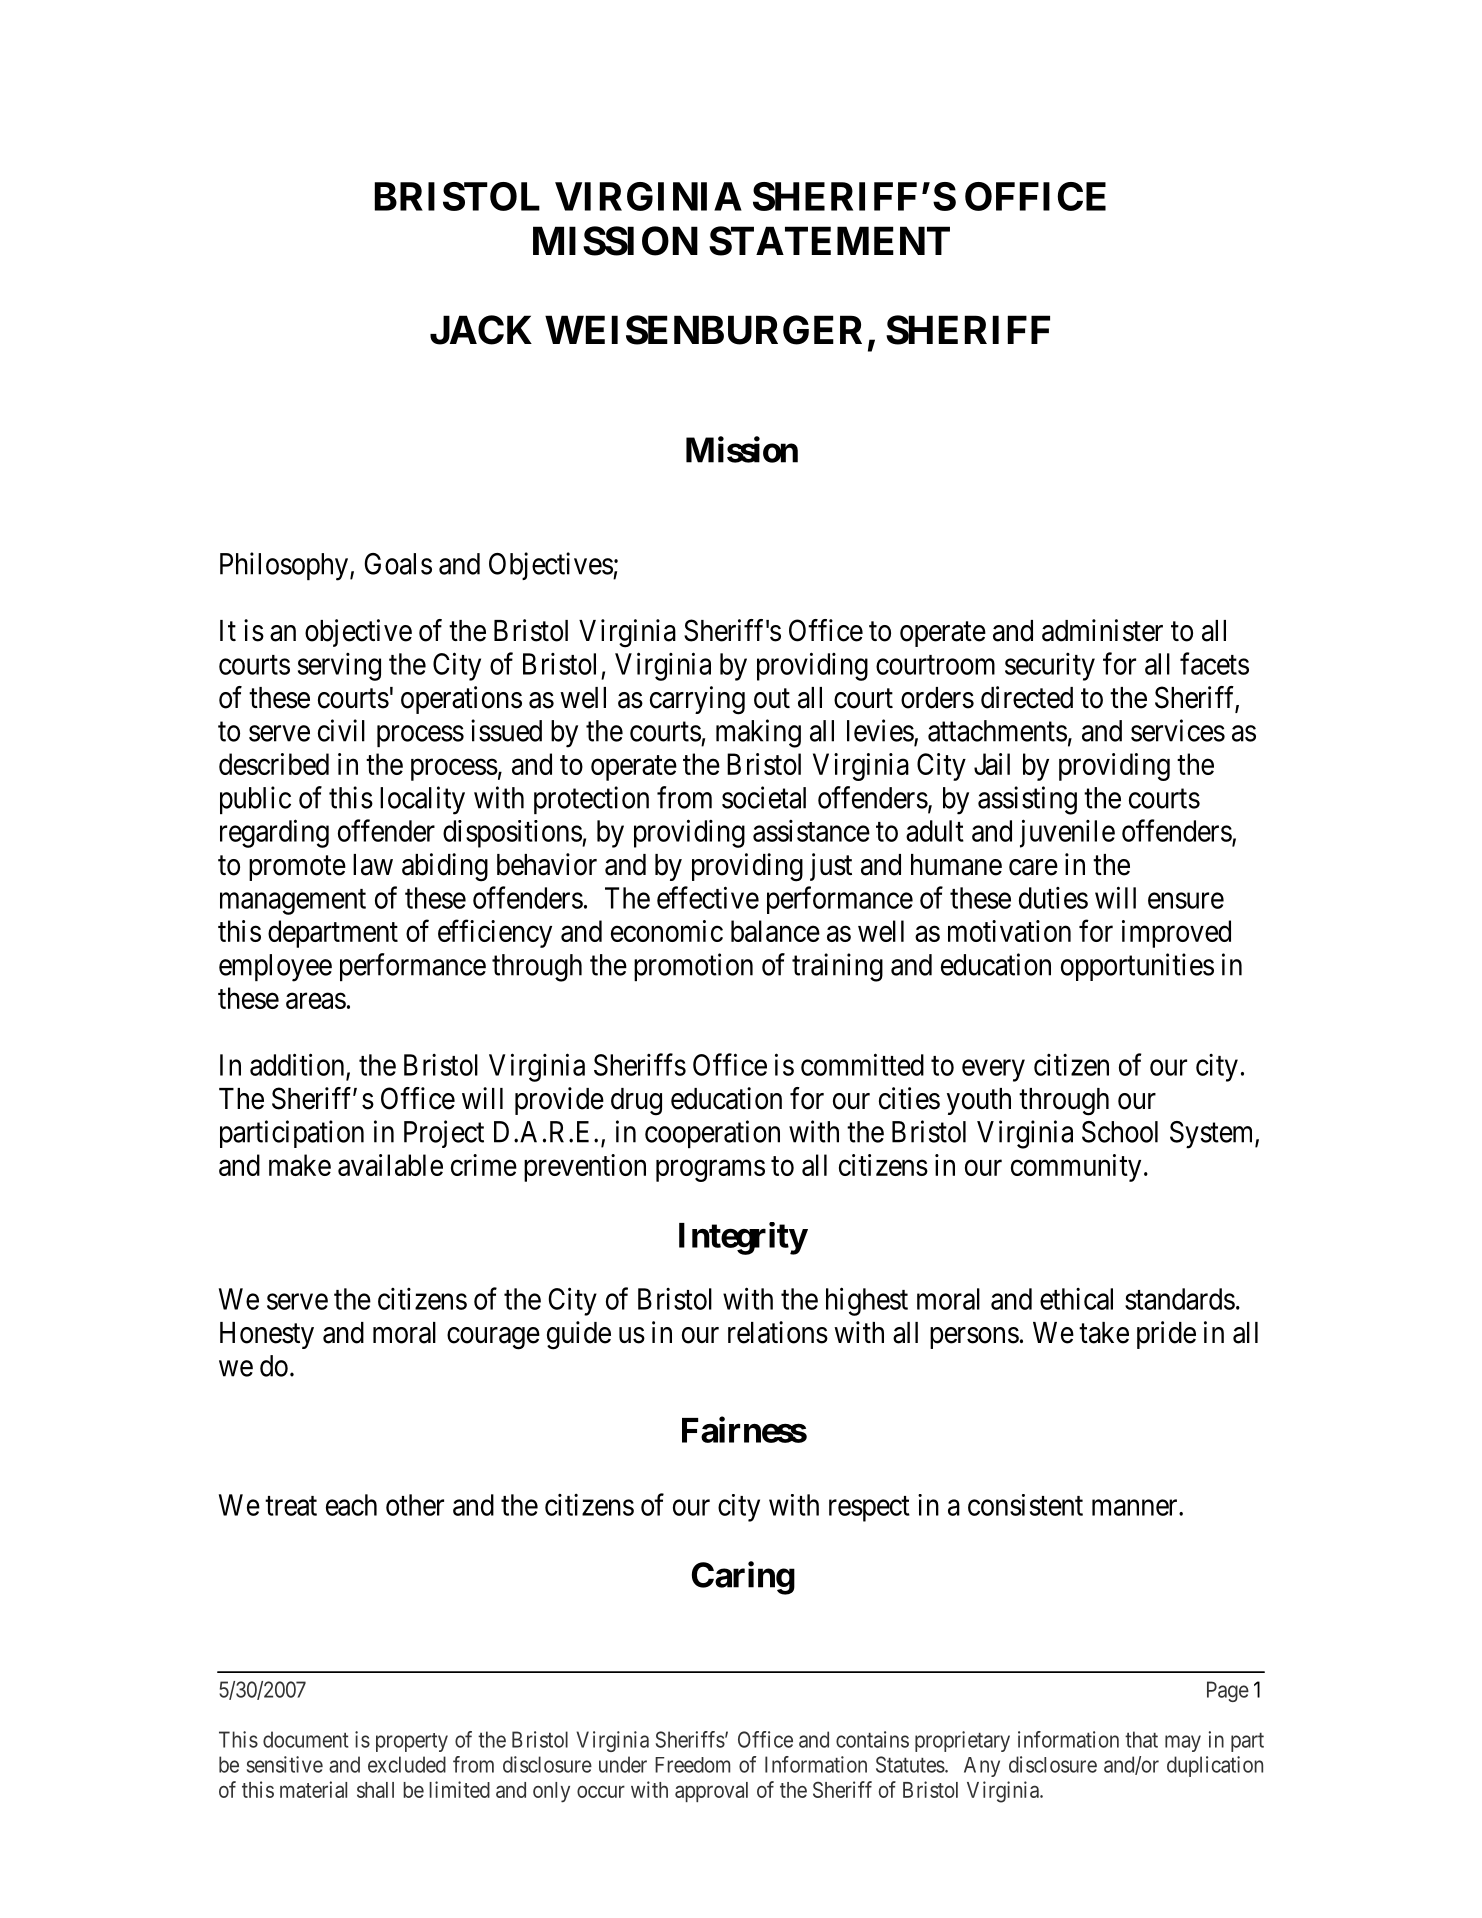 This screenshot has height=1918, width=1482. I want to click on administer, so click(1102, 630).
